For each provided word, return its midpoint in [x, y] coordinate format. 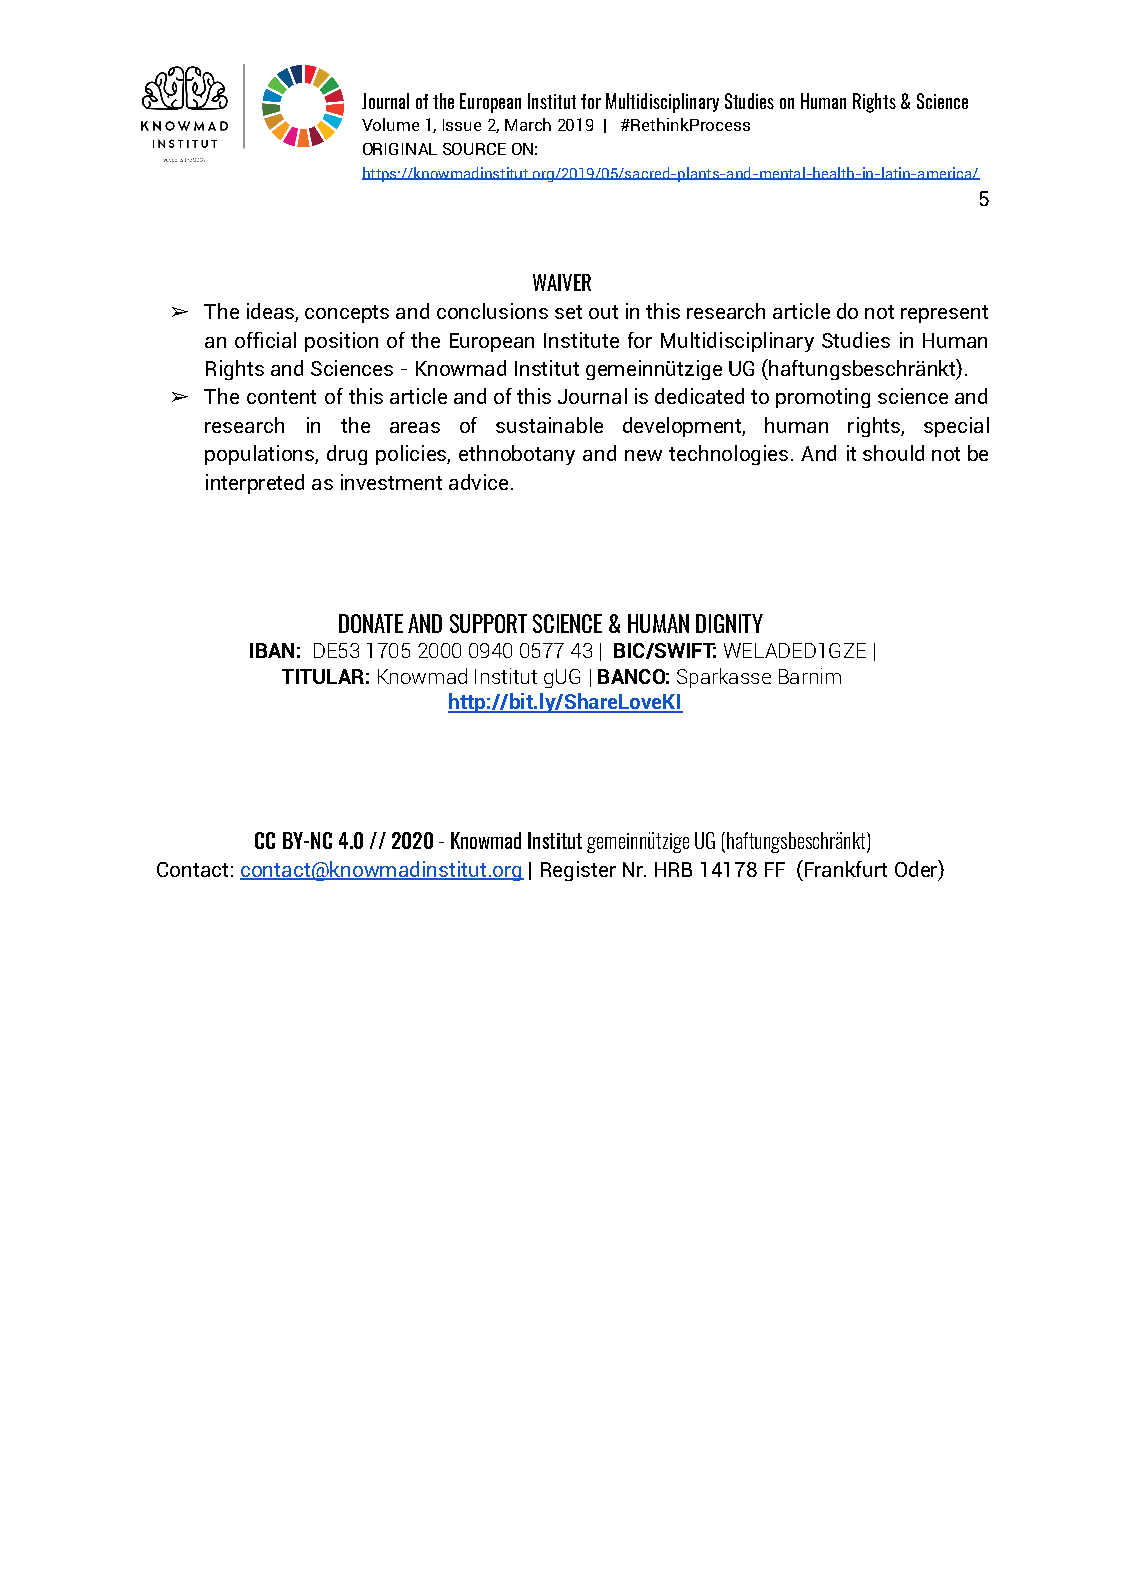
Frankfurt [844, 868]
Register [578, 871]
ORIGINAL [400, 149]
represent [944, 314]
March [528, 124]
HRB [673, 869]
